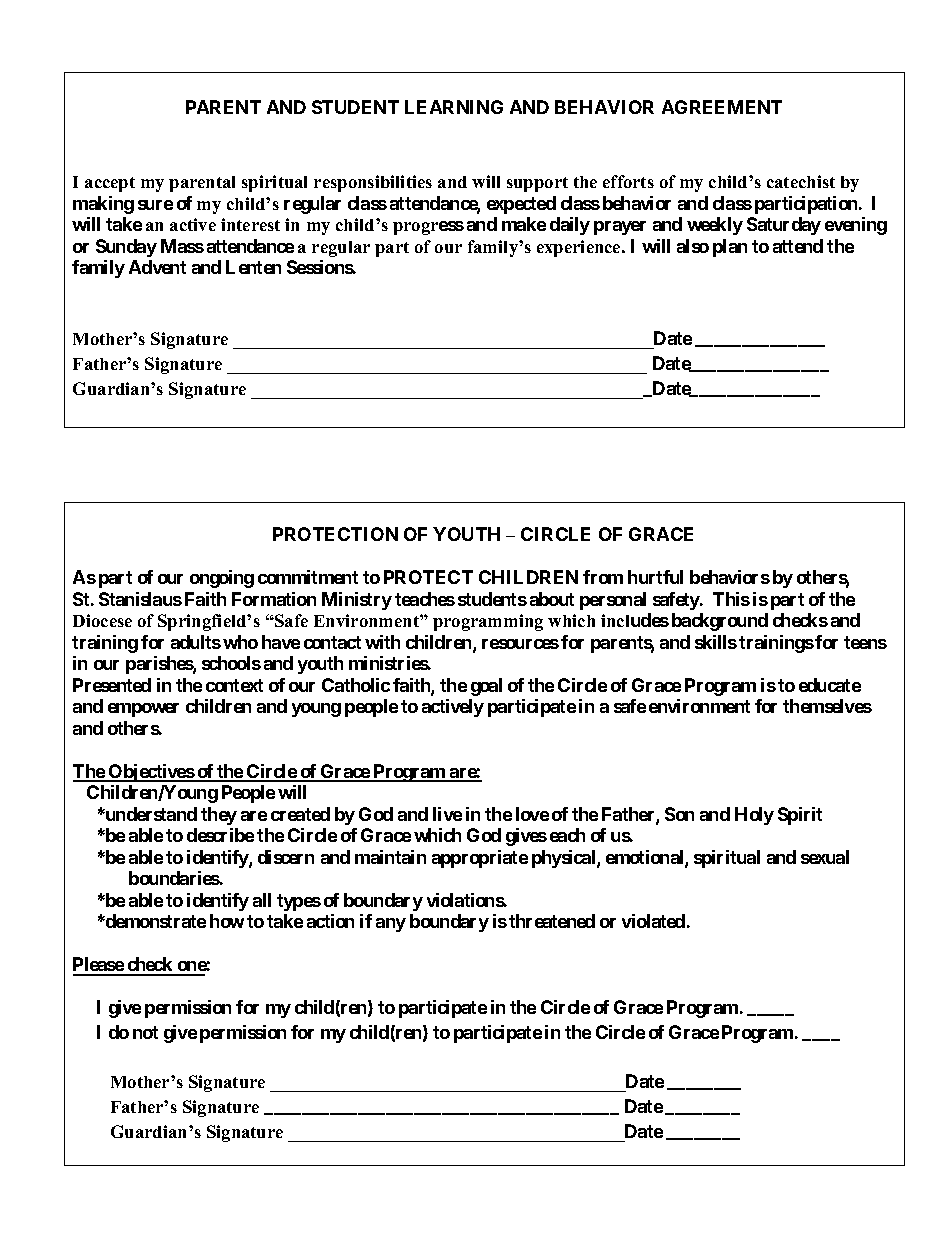  What do you see at coordinates (486, 687) in the screenshot?
I see `goal` at bounding box center [486, 687].
